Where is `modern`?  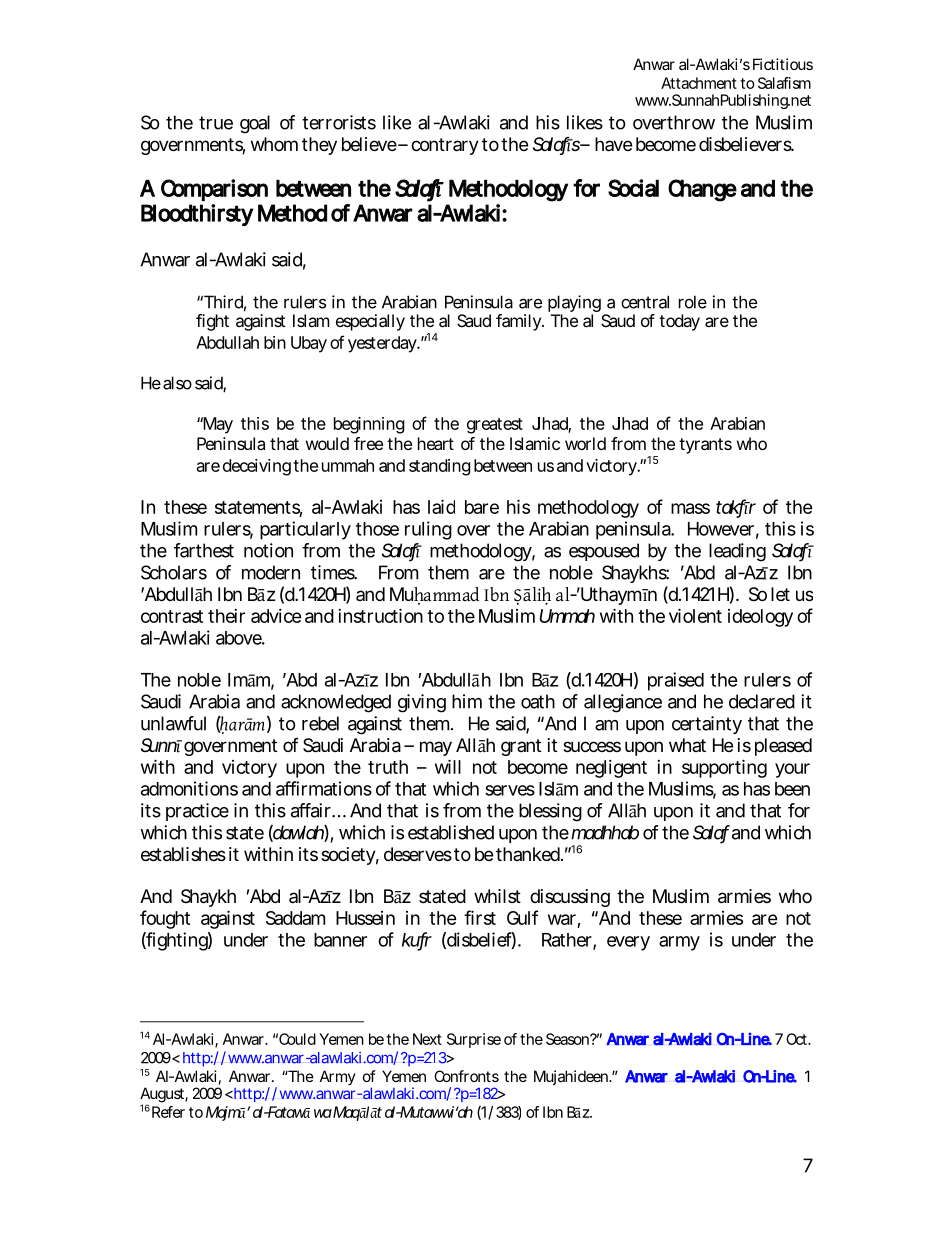
modern is located at coordinates (271, 572).
